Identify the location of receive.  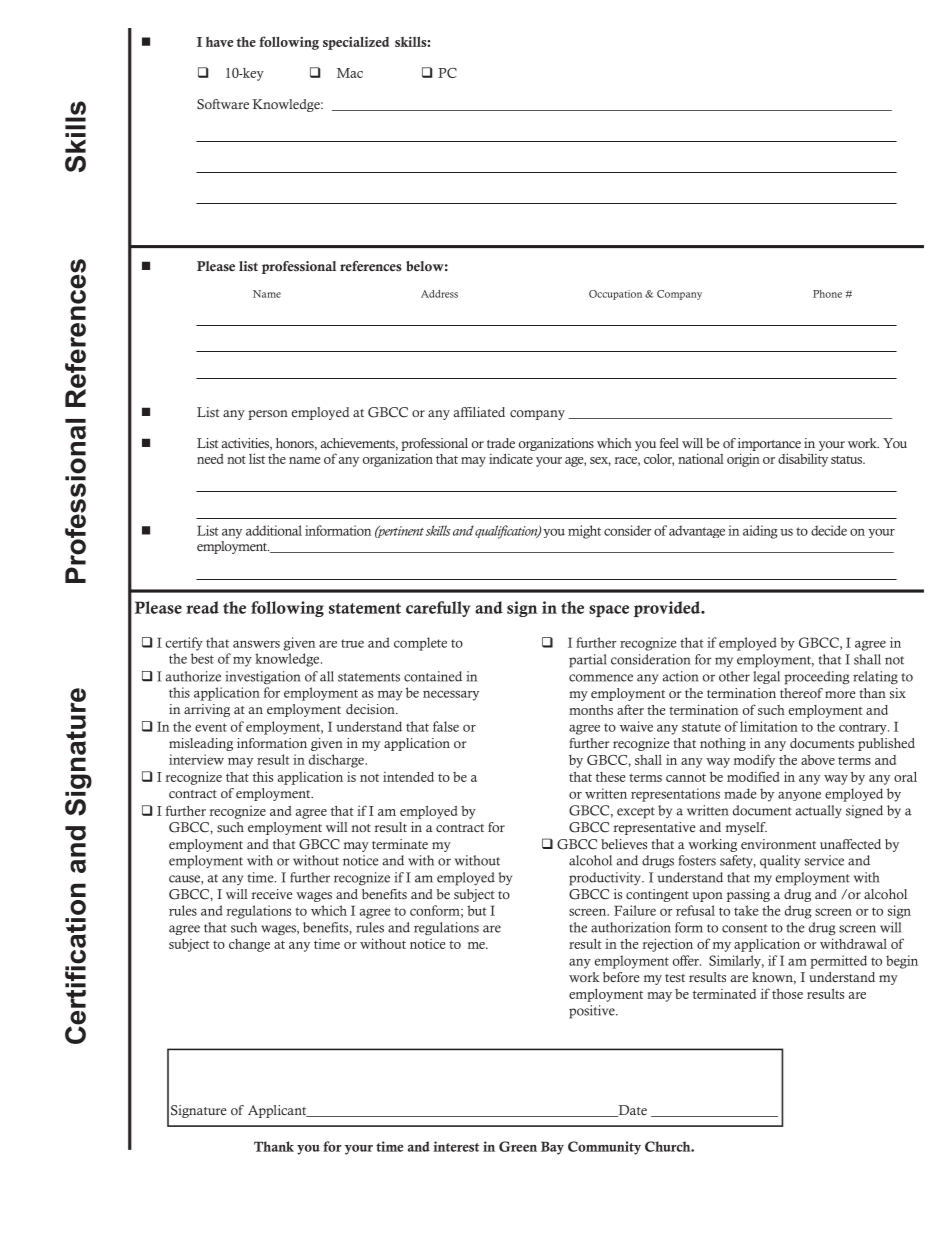
(271, 894).
